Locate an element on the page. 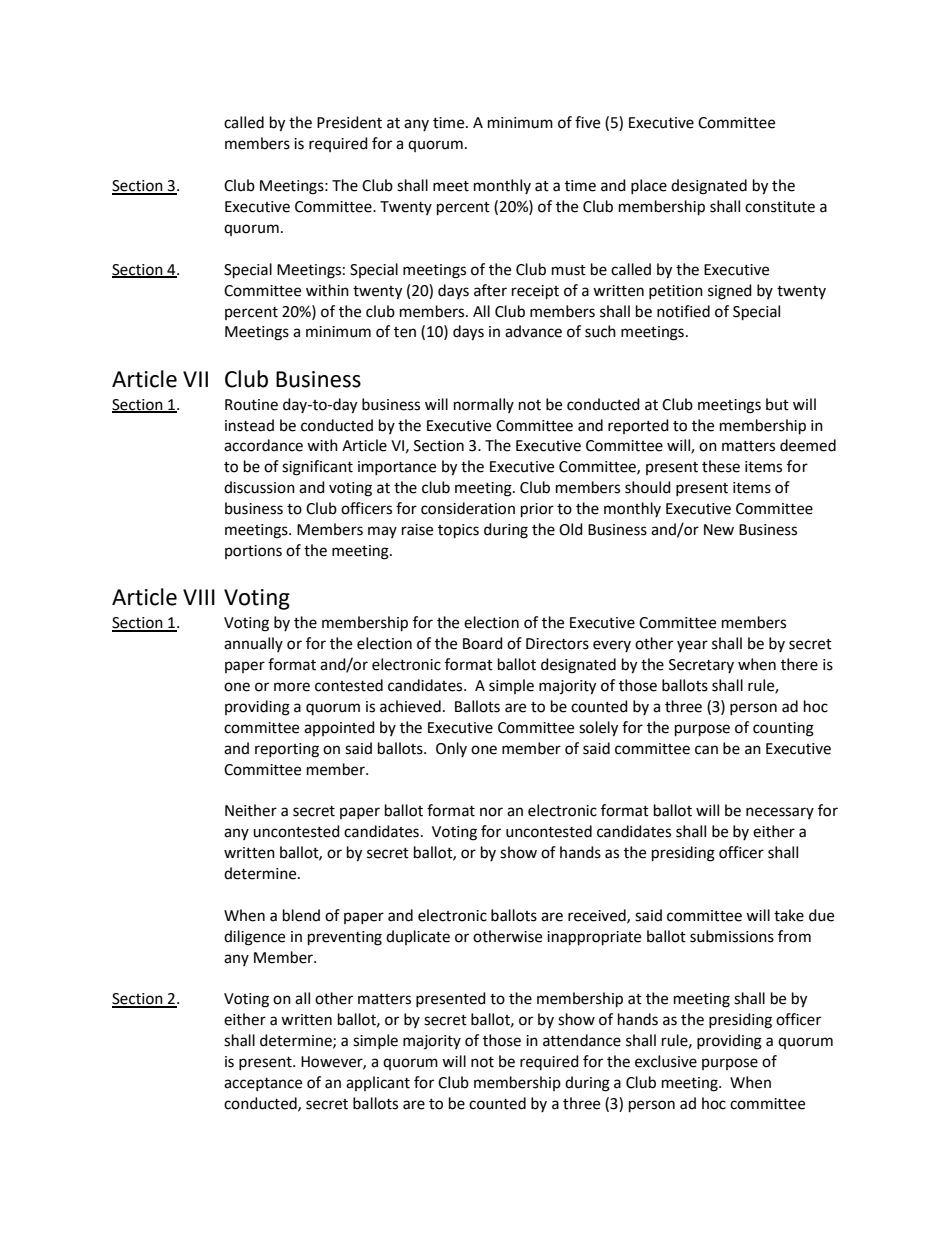 The image size is (952, 1233). signed is located at coordinates (730, 292).
